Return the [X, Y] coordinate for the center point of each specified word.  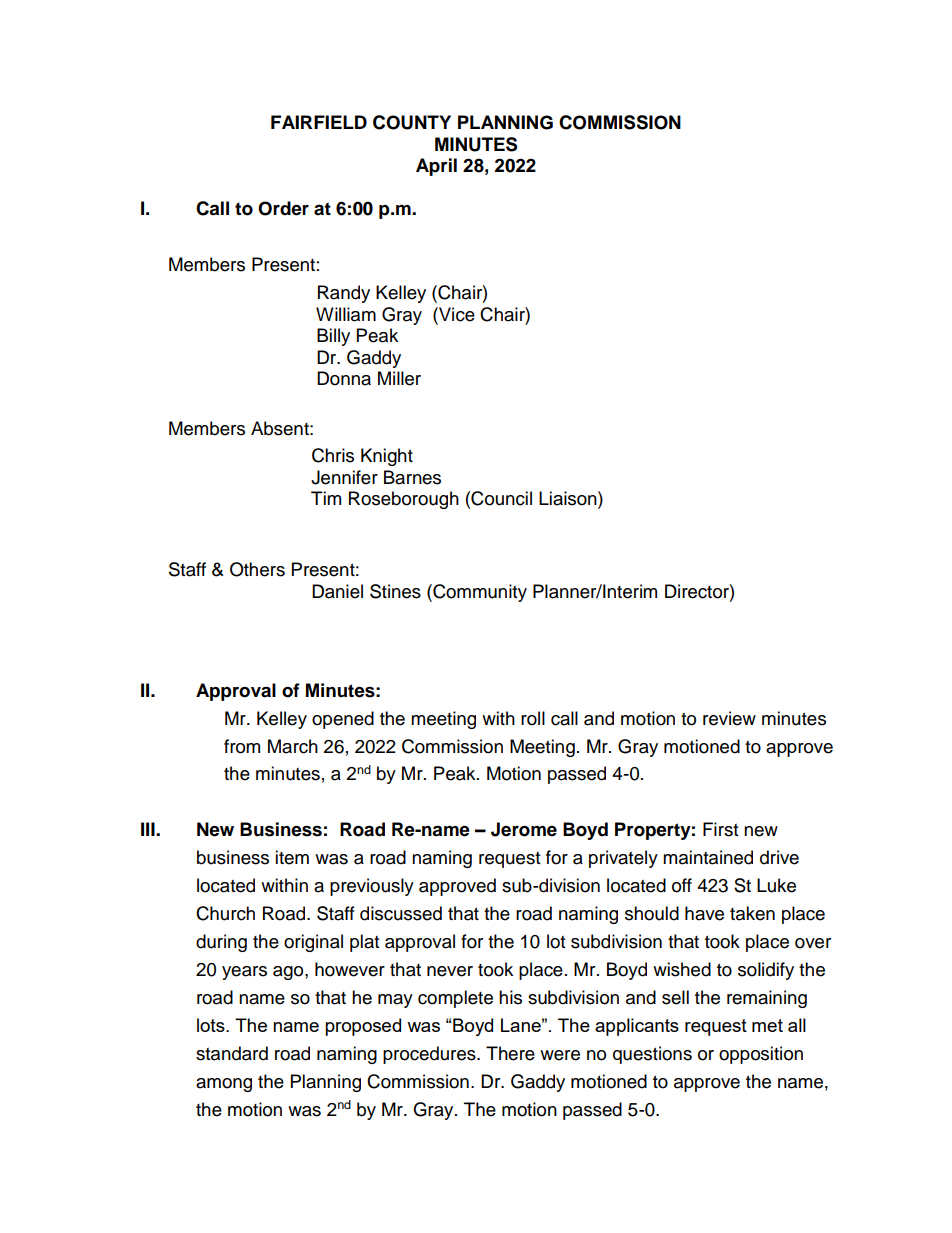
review [729, 718]
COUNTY [412, 122]
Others [257, 569]
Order [283, 208]
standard [232, 1053]
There [510, 1053]
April [436, 167]
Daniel [337, 591]
